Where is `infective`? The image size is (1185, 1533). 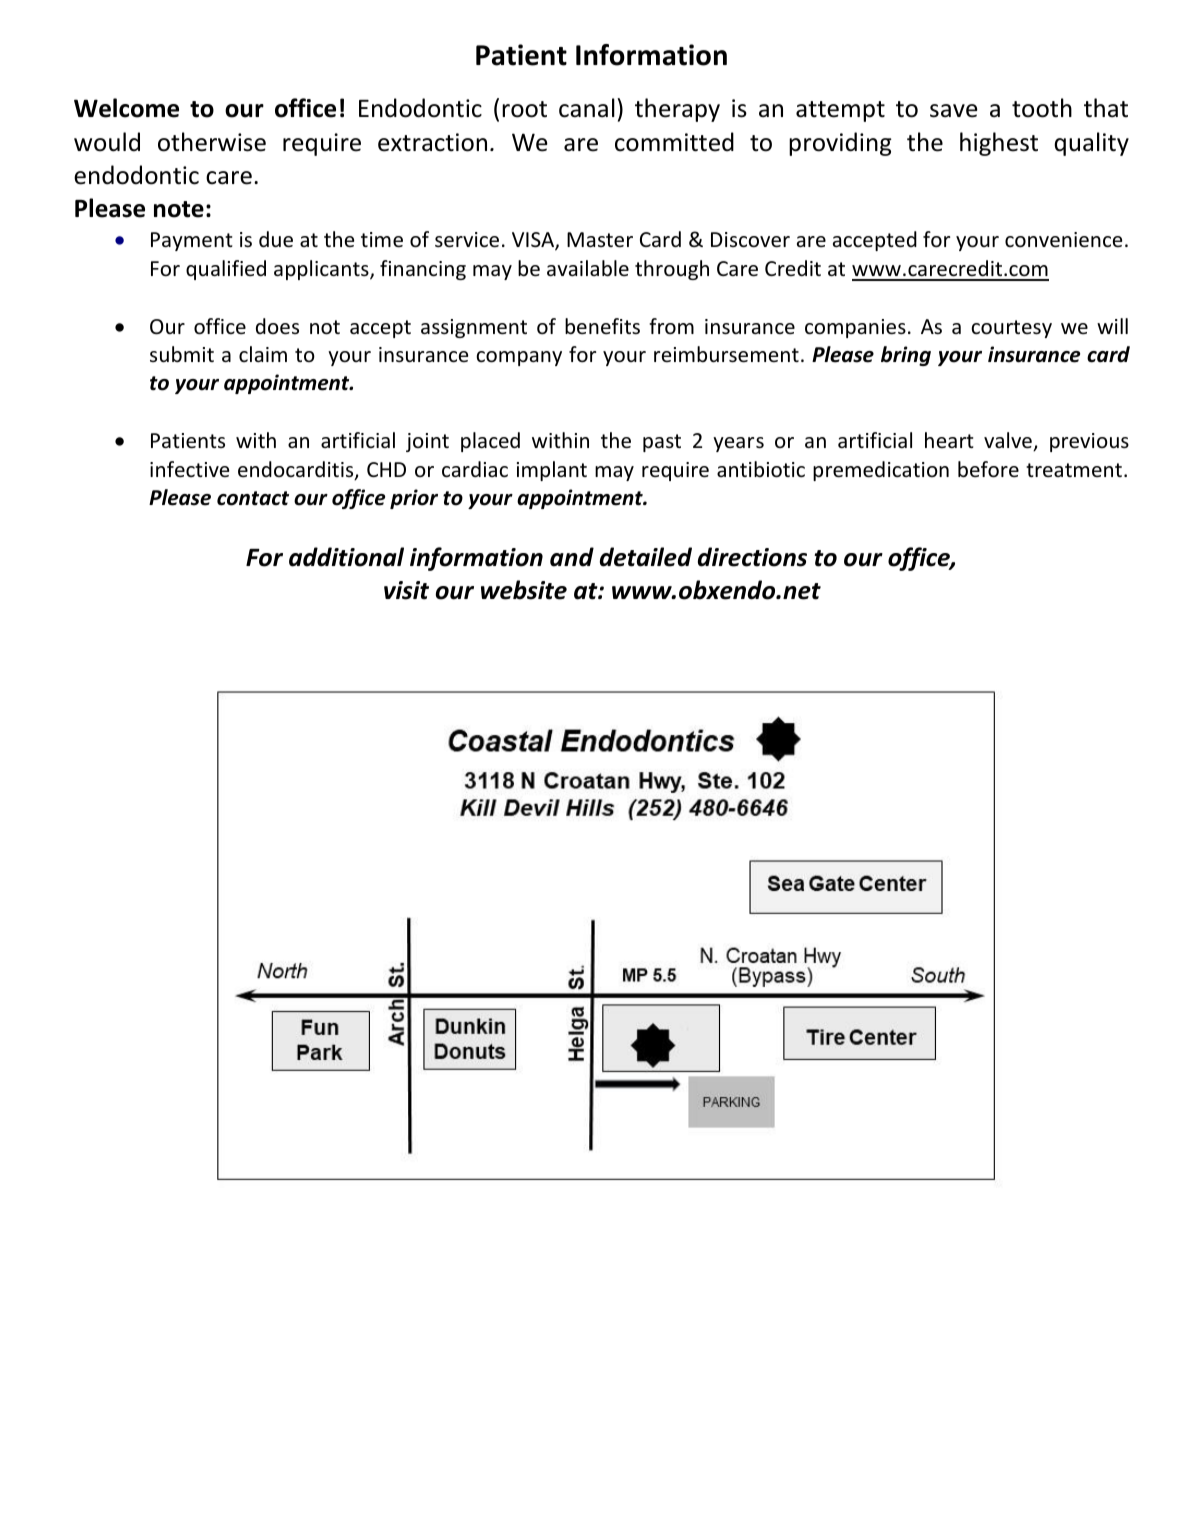 infective is located at coordinates (189, 469).
